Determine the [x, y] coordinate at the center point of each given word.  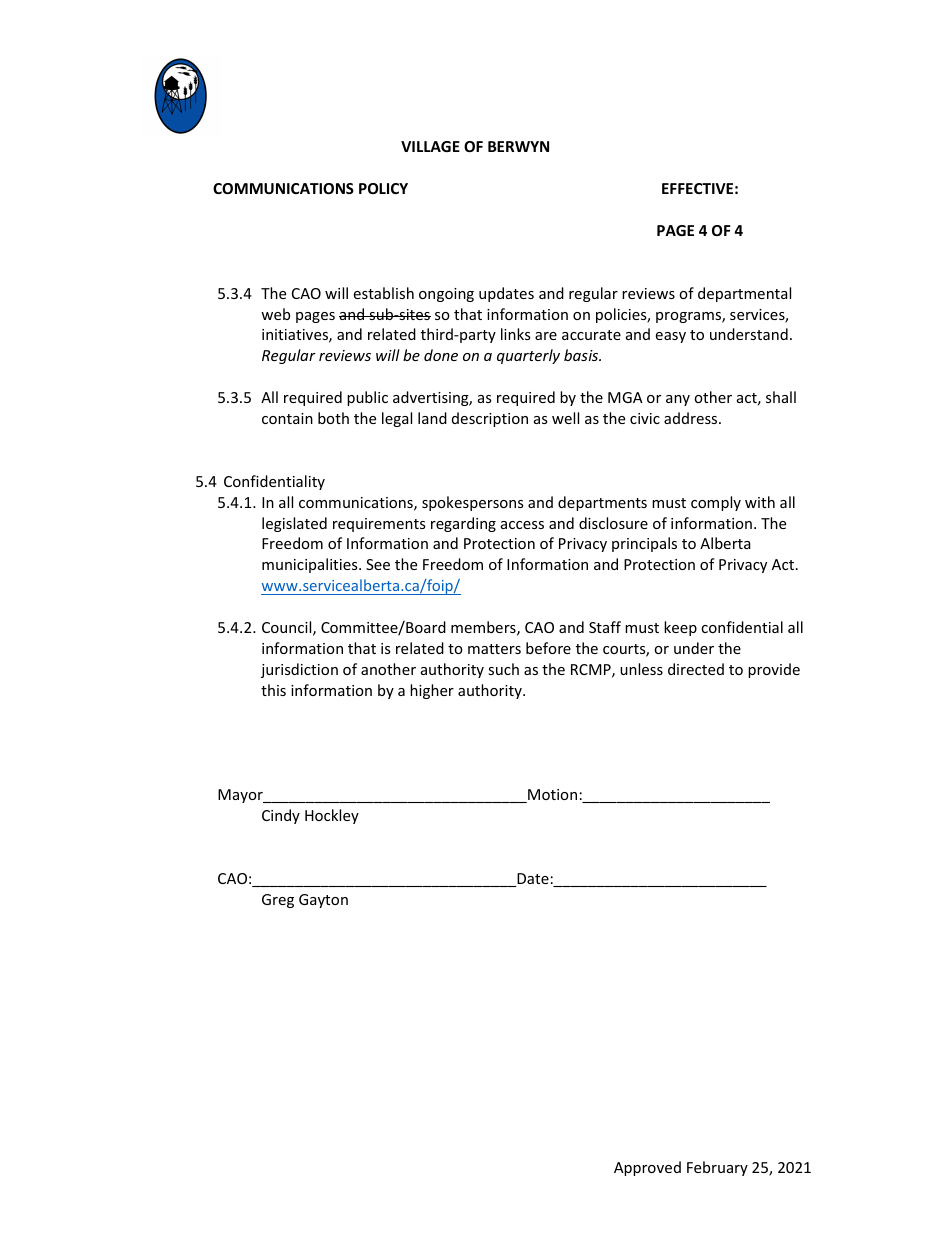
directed [696, 669]
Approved [647, 1168]
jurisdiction [299, 670]
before [548, 648]
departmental [744, 294]
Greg [278, 901]
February [717, 1168]
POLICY [383, 188]
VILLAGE [430, 146]
